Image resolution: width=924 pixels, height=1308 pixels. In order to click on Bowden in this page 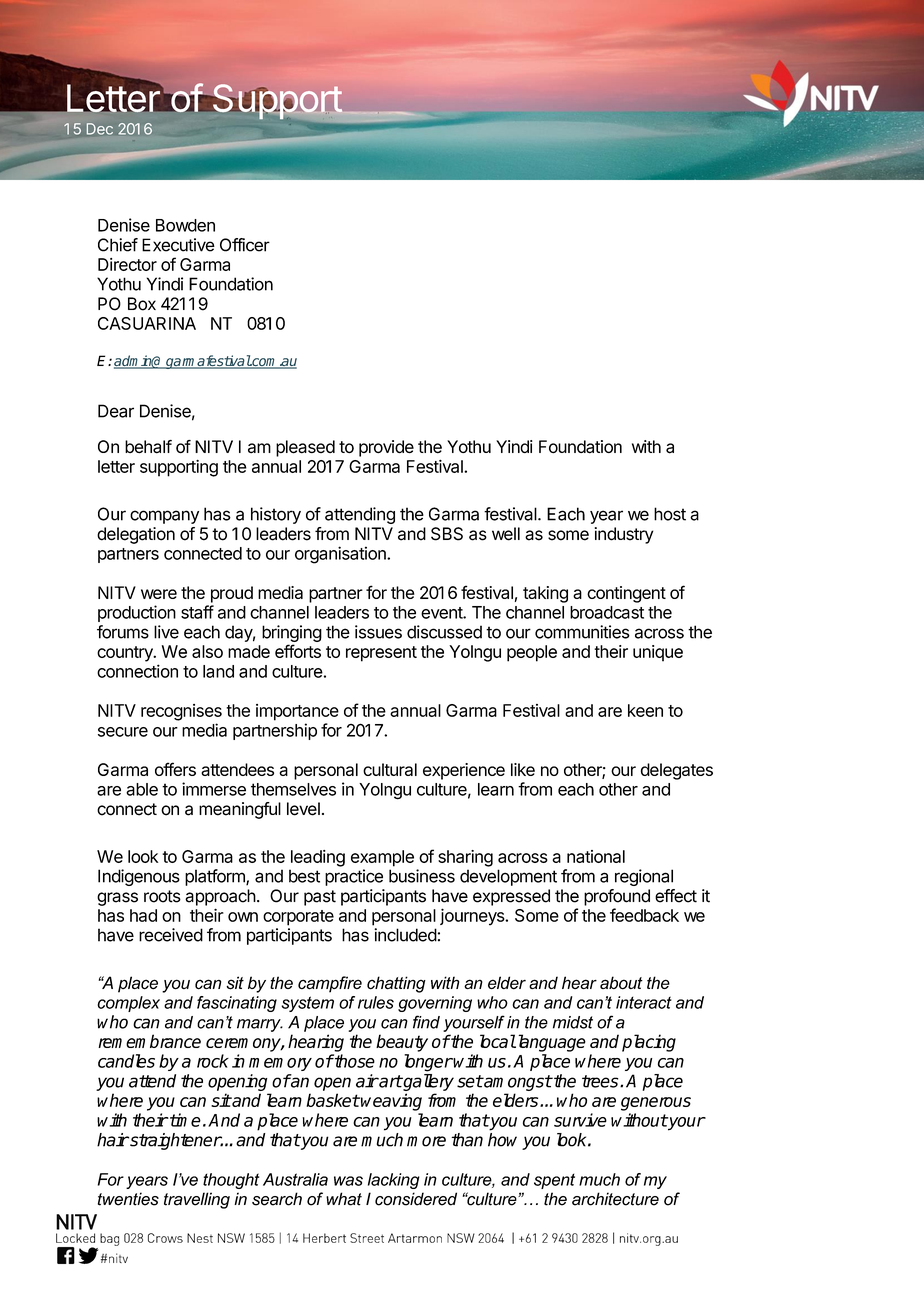, I will do `click(185, 225)`.
